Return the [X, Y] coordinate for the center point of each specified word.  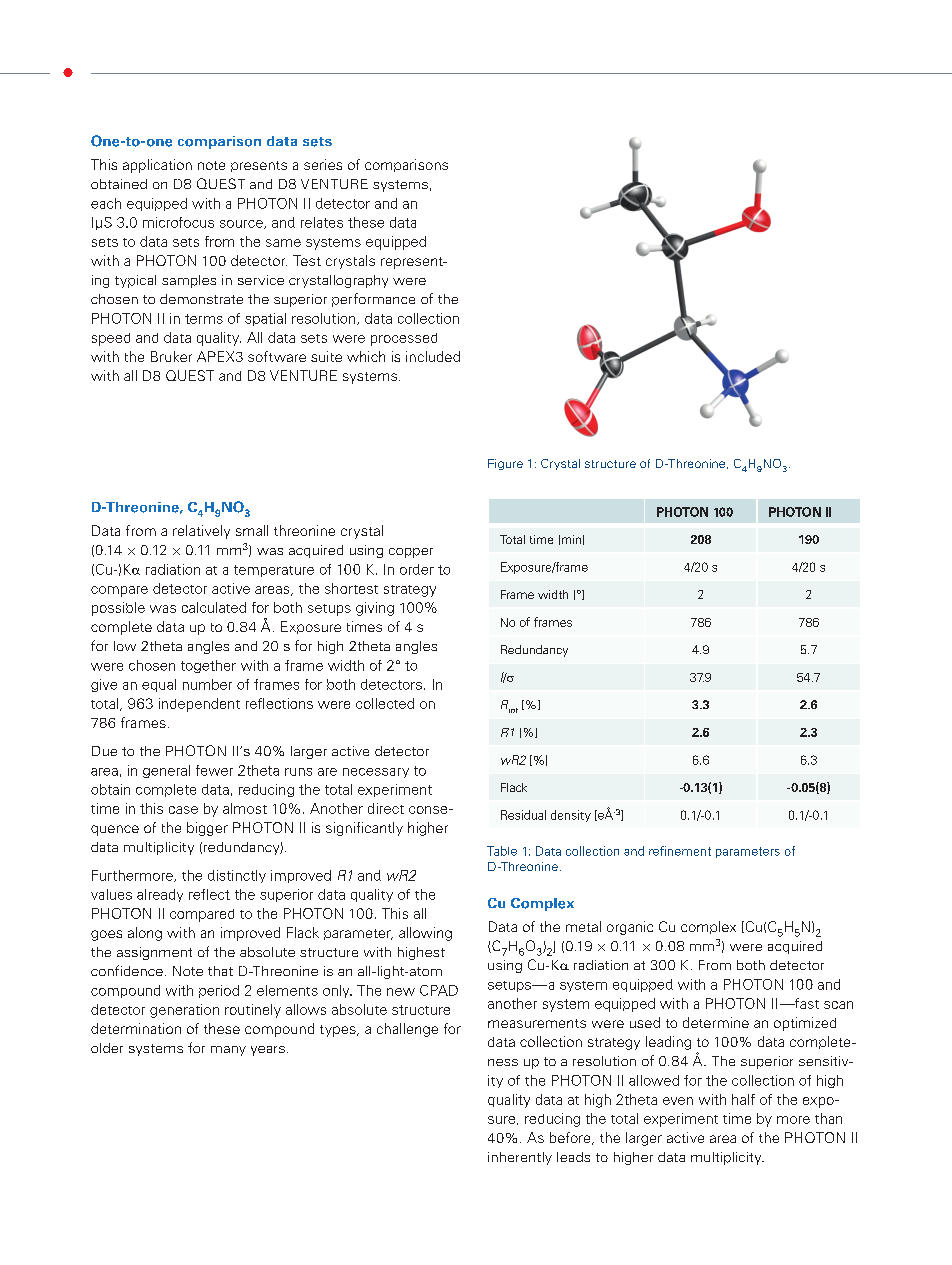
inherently [520, 1158]
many [228, 1051]
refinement [680, 851]
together [208, 666]
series [323, 164]
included [433, 356]
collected [385, 703]
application [157, 166]
